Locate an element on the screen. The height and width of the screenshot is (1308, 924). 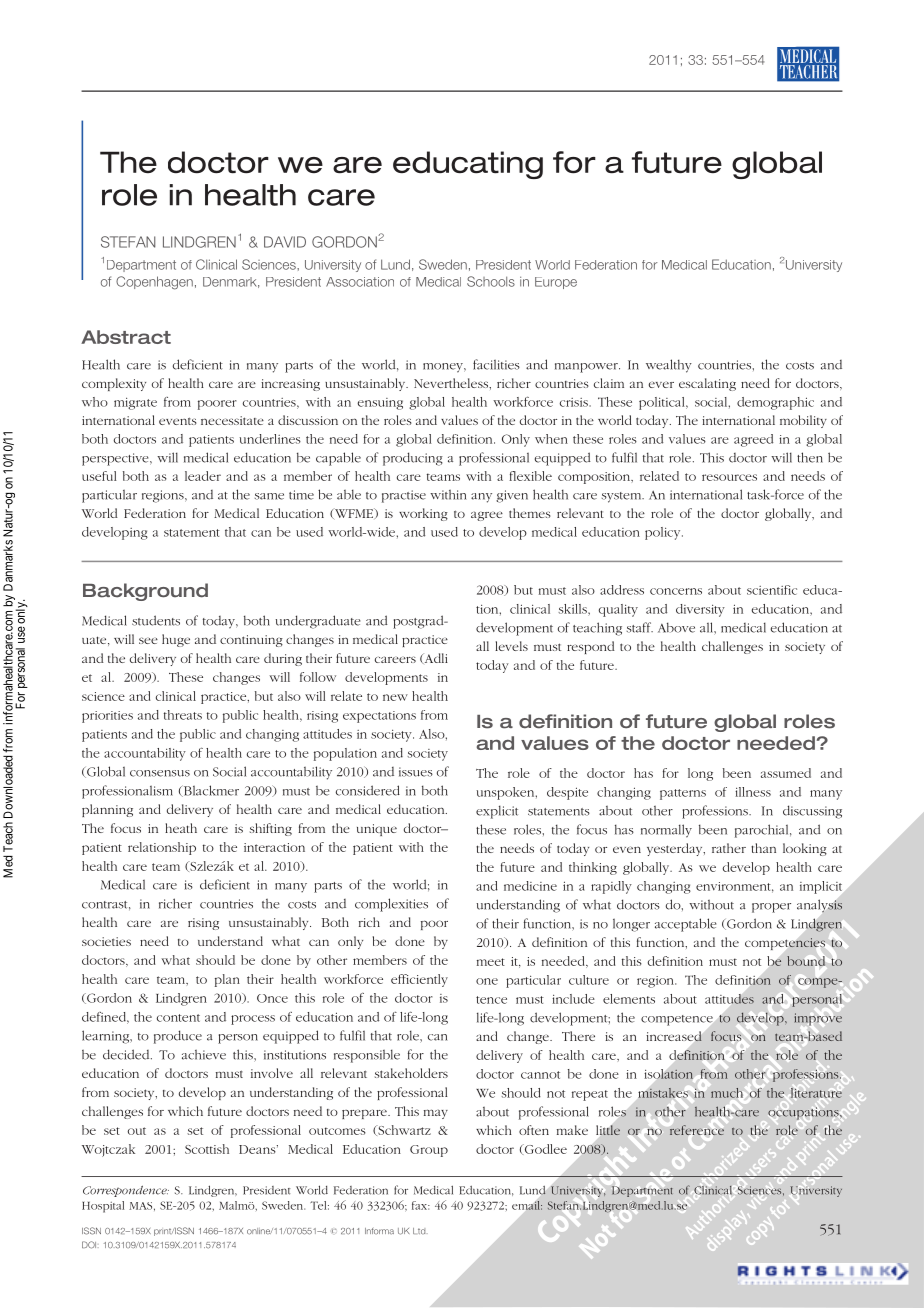
levels is located at coordinates (511, 646).
